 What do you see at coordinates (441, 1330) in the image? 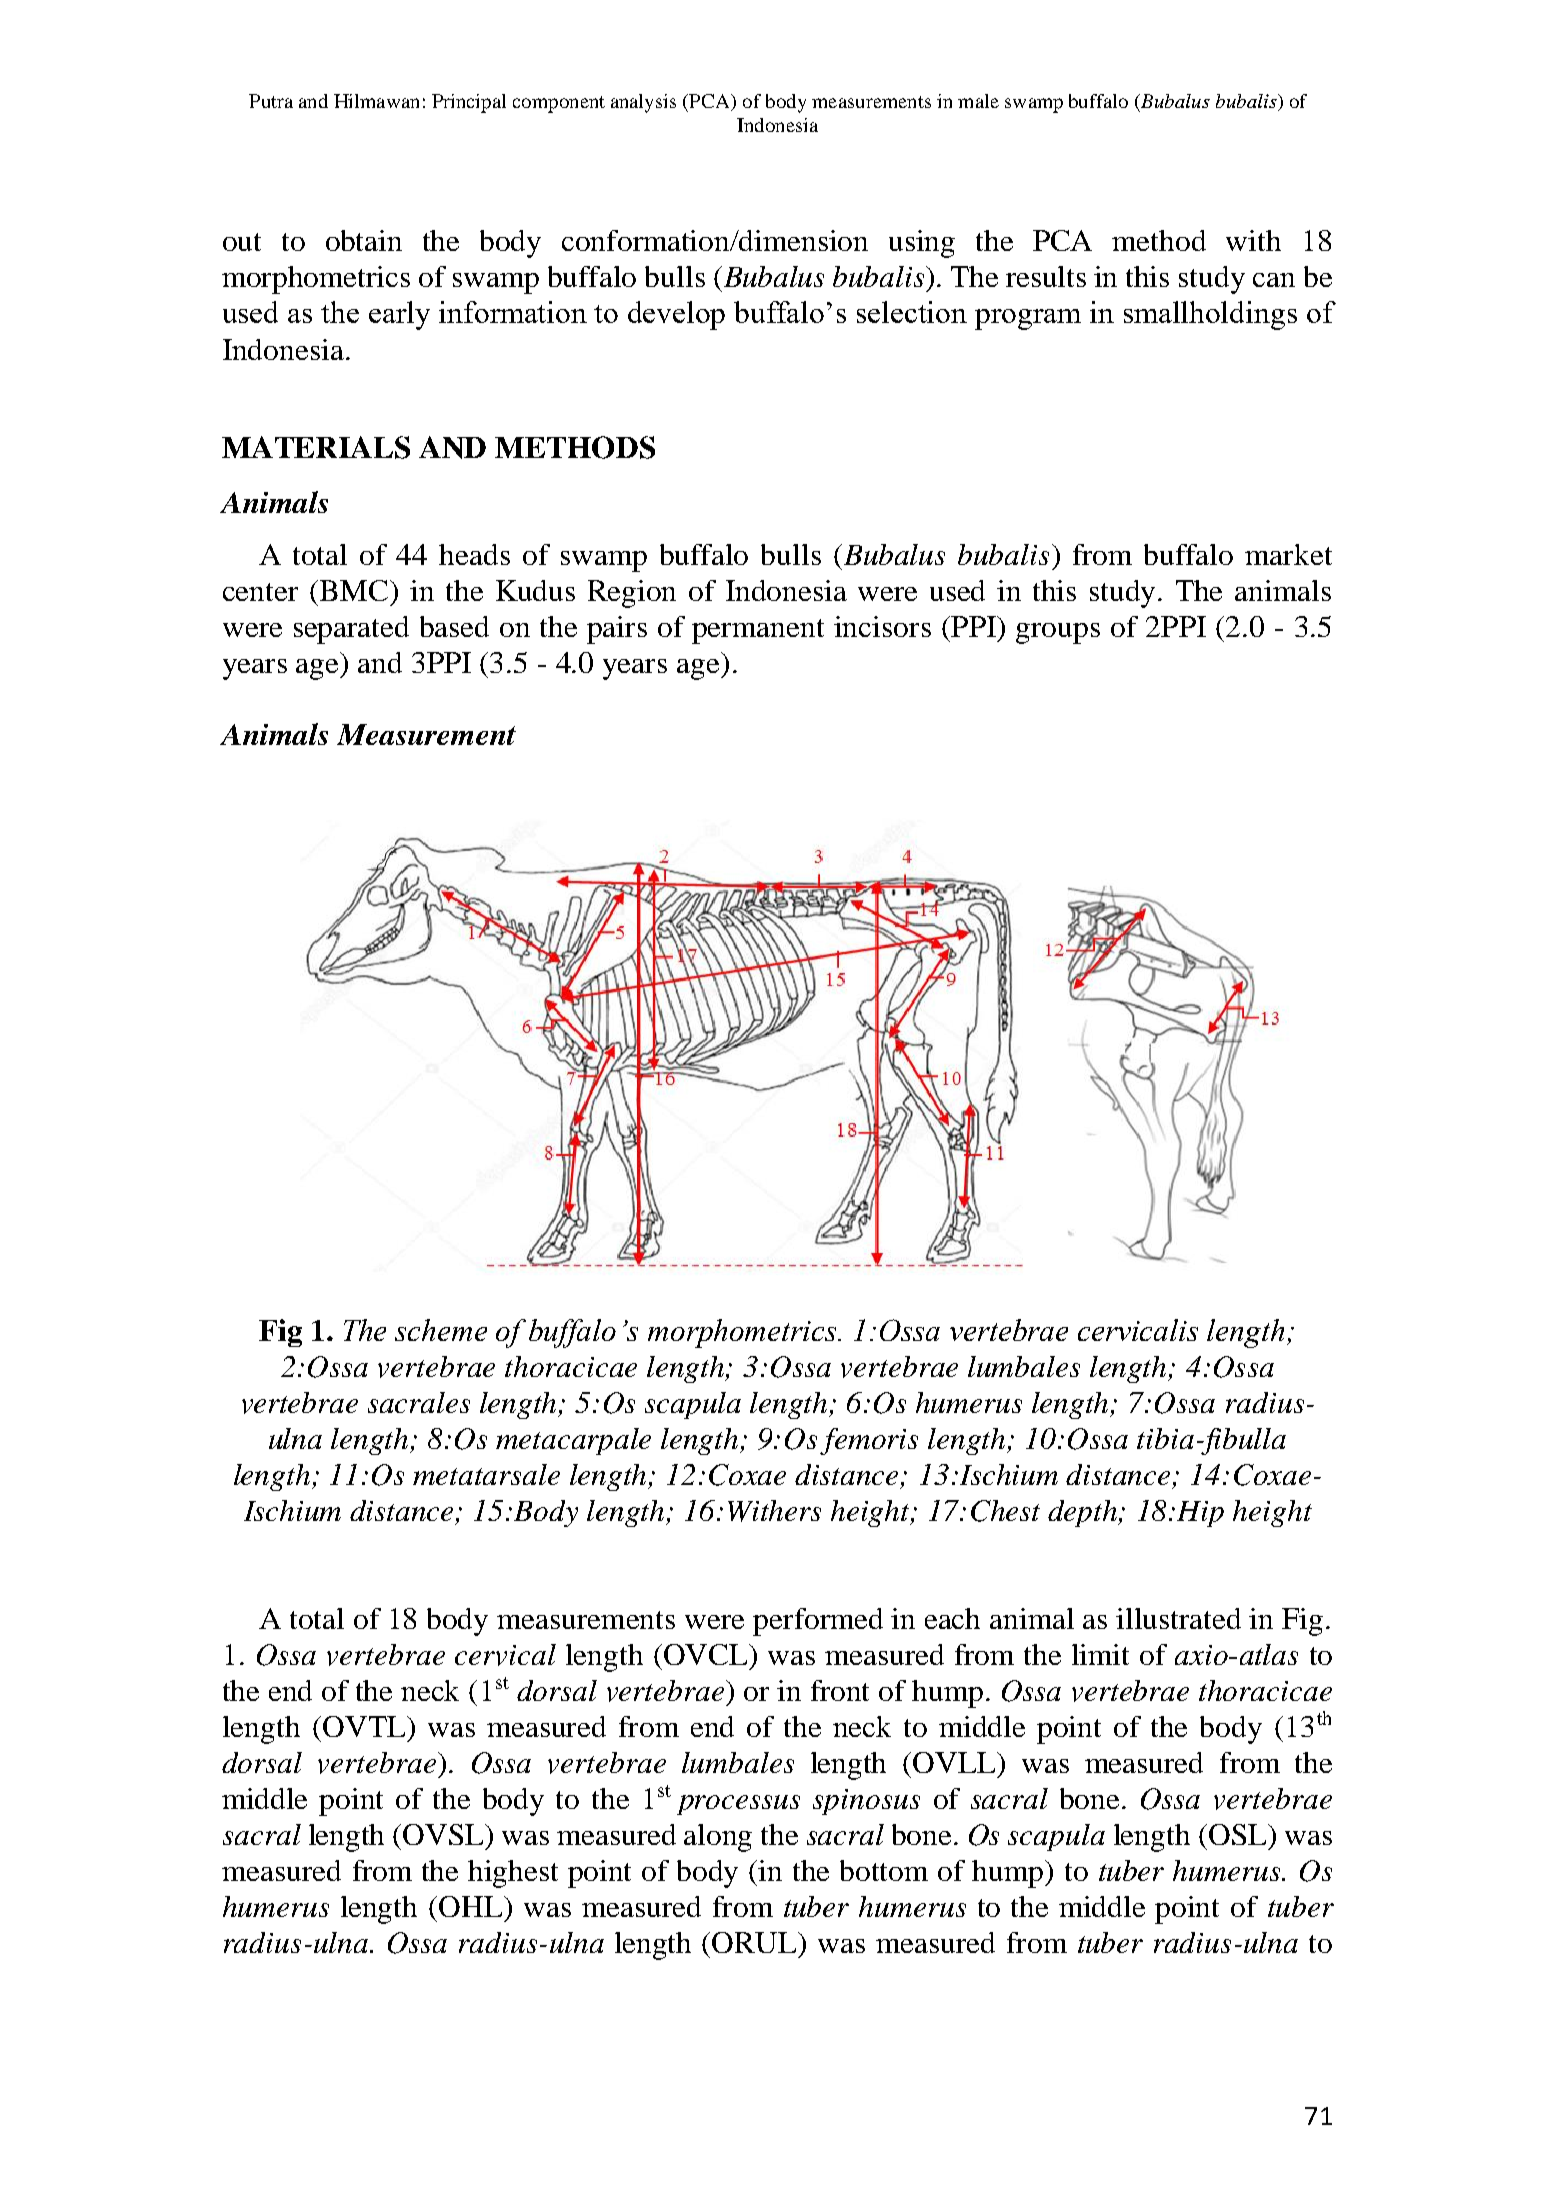
I see `scheme` at bounding box center [441, 1330].
